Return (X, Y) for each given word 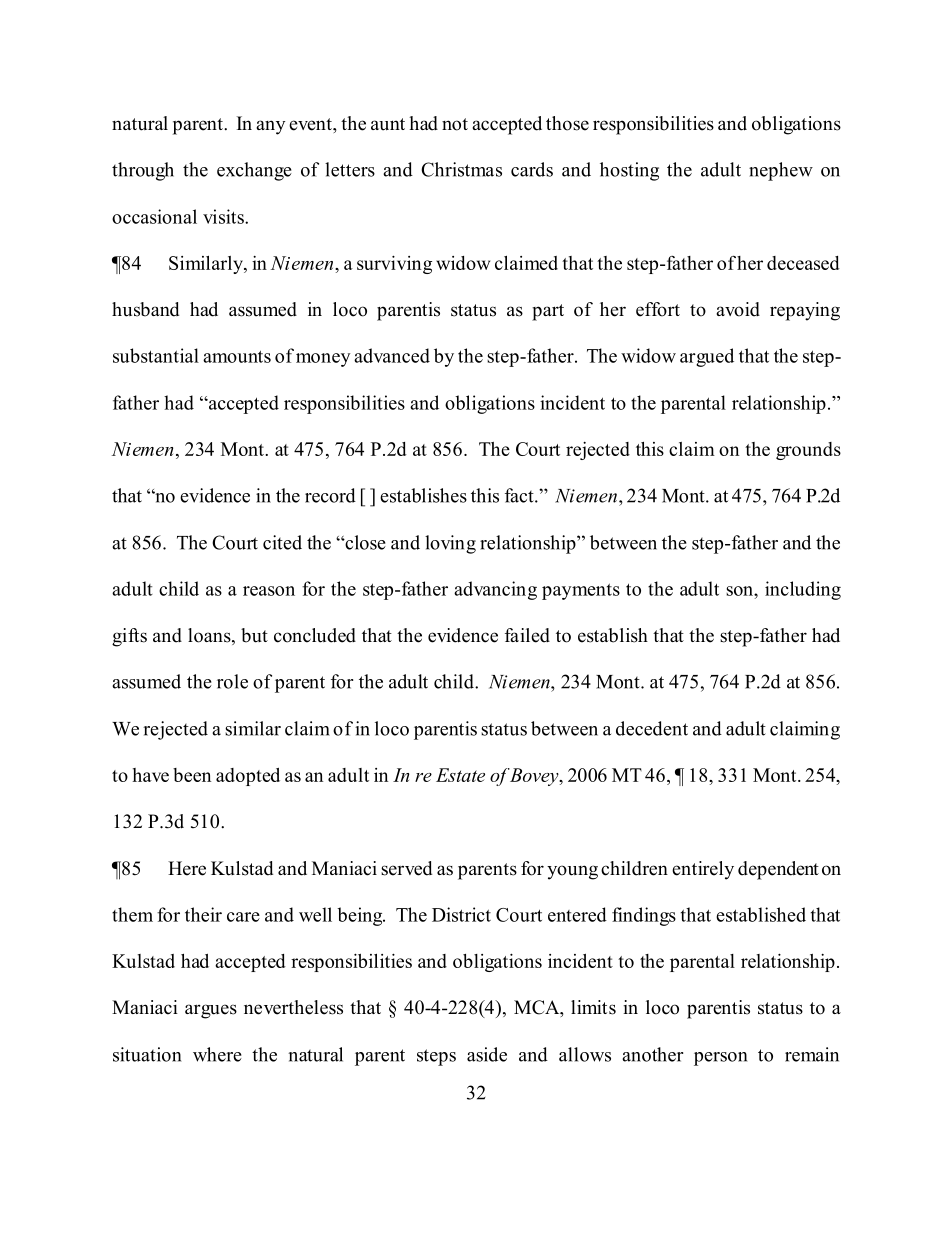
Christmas (461, 169)
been (192, 775)
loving (450, 544)
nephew (781, 171)
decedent (652, 728)
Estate (460, 775)
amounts (237, 356)
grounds (808, 451)
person (720, 1059)
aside (487, 1054)
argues (211, 1011)
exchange (254, 171)
